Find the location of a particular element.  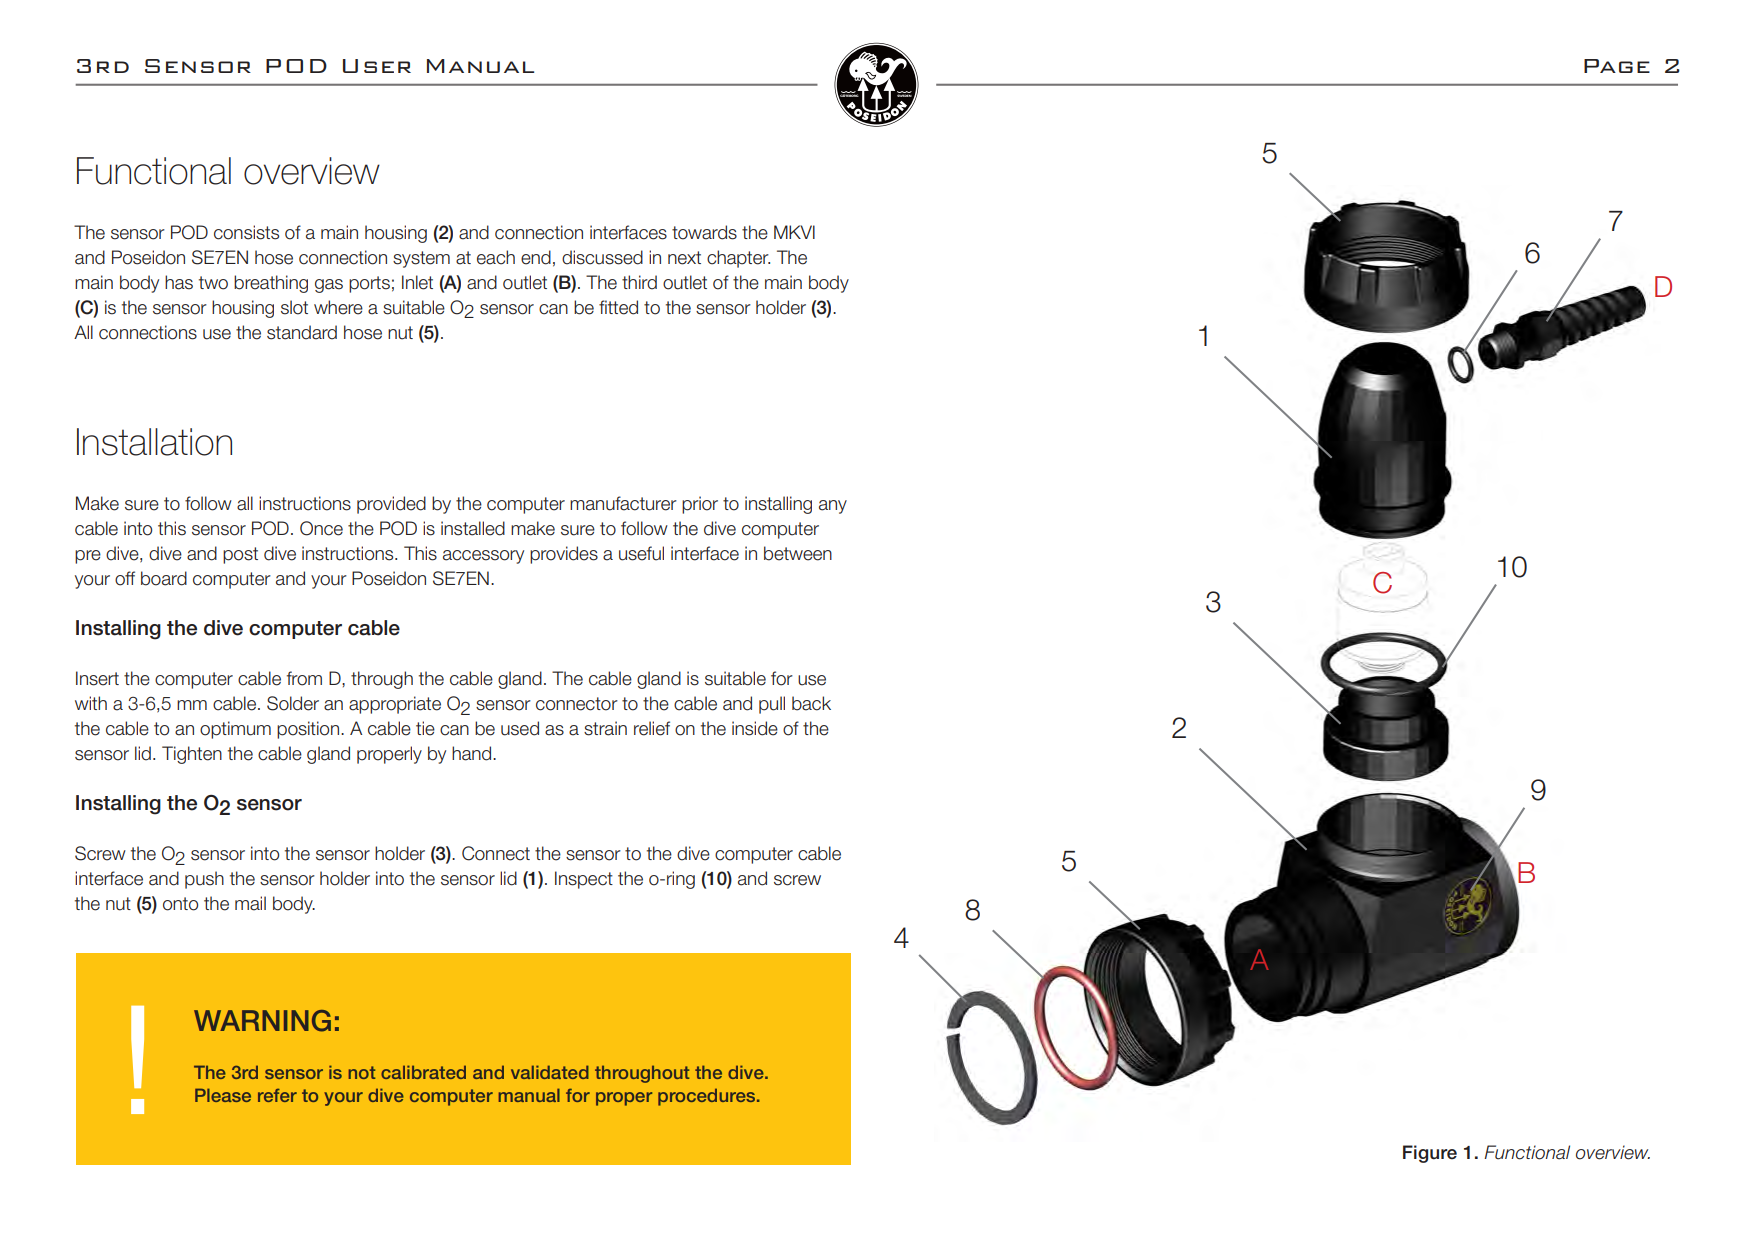

Installation is located at coordinates (154, 442).
